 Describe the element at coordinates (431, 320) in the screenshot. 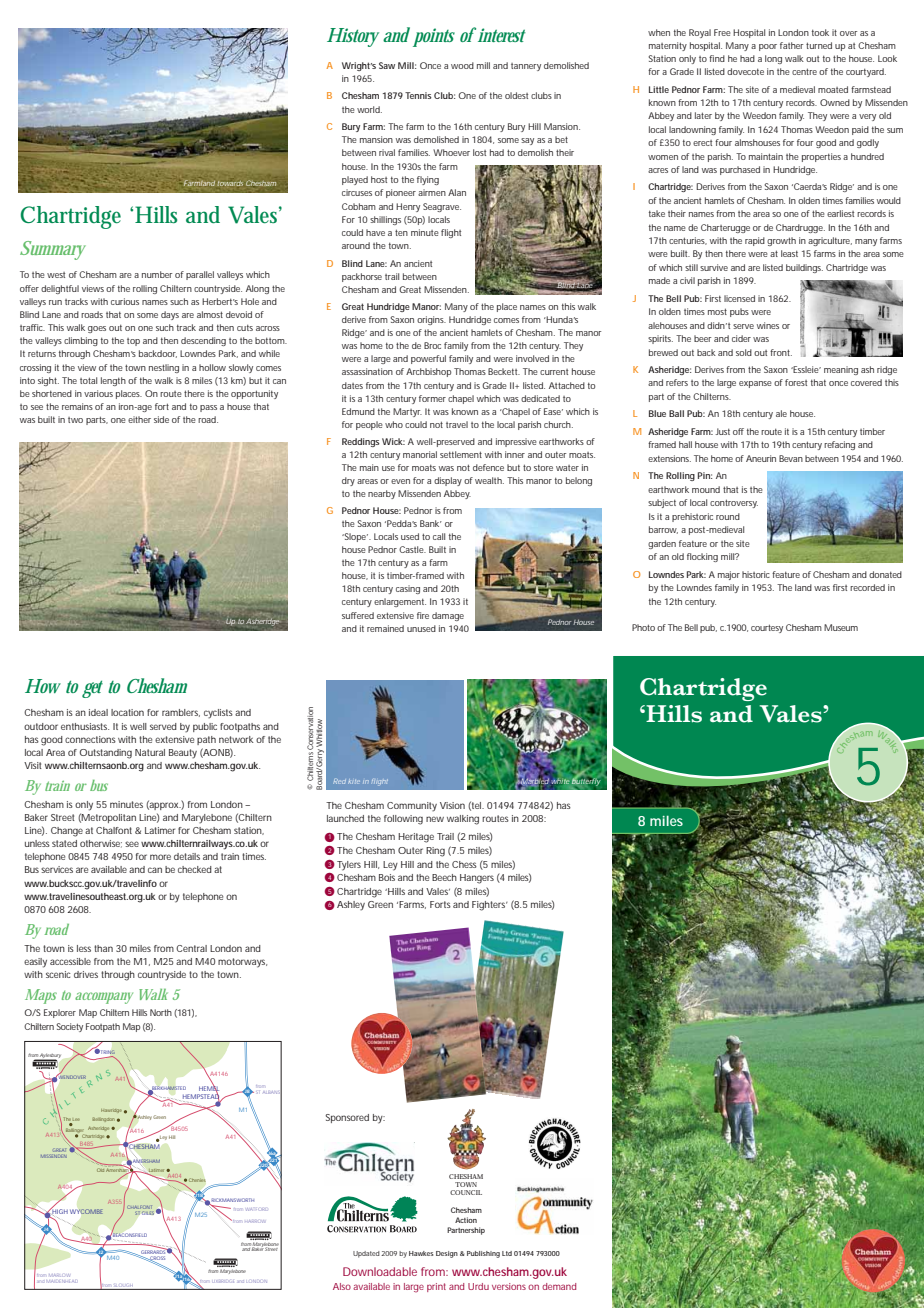

I see `origins` at that location.
